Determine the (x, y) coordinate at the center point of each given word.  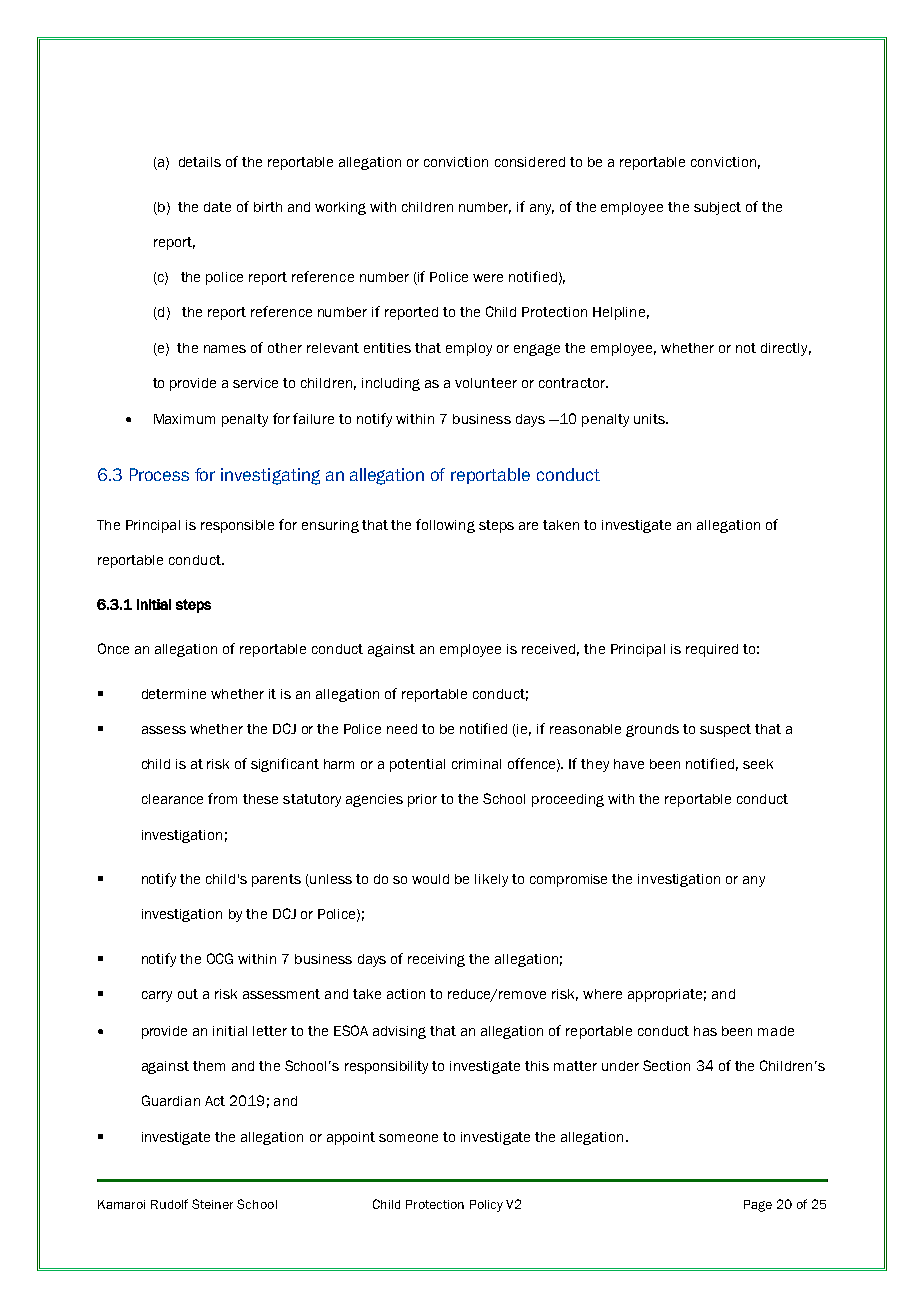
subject (717, 208)
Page (758, 1206)
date (217, 207)
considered (530, 162)
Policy (486, 1206)
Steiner (212, 1204)
